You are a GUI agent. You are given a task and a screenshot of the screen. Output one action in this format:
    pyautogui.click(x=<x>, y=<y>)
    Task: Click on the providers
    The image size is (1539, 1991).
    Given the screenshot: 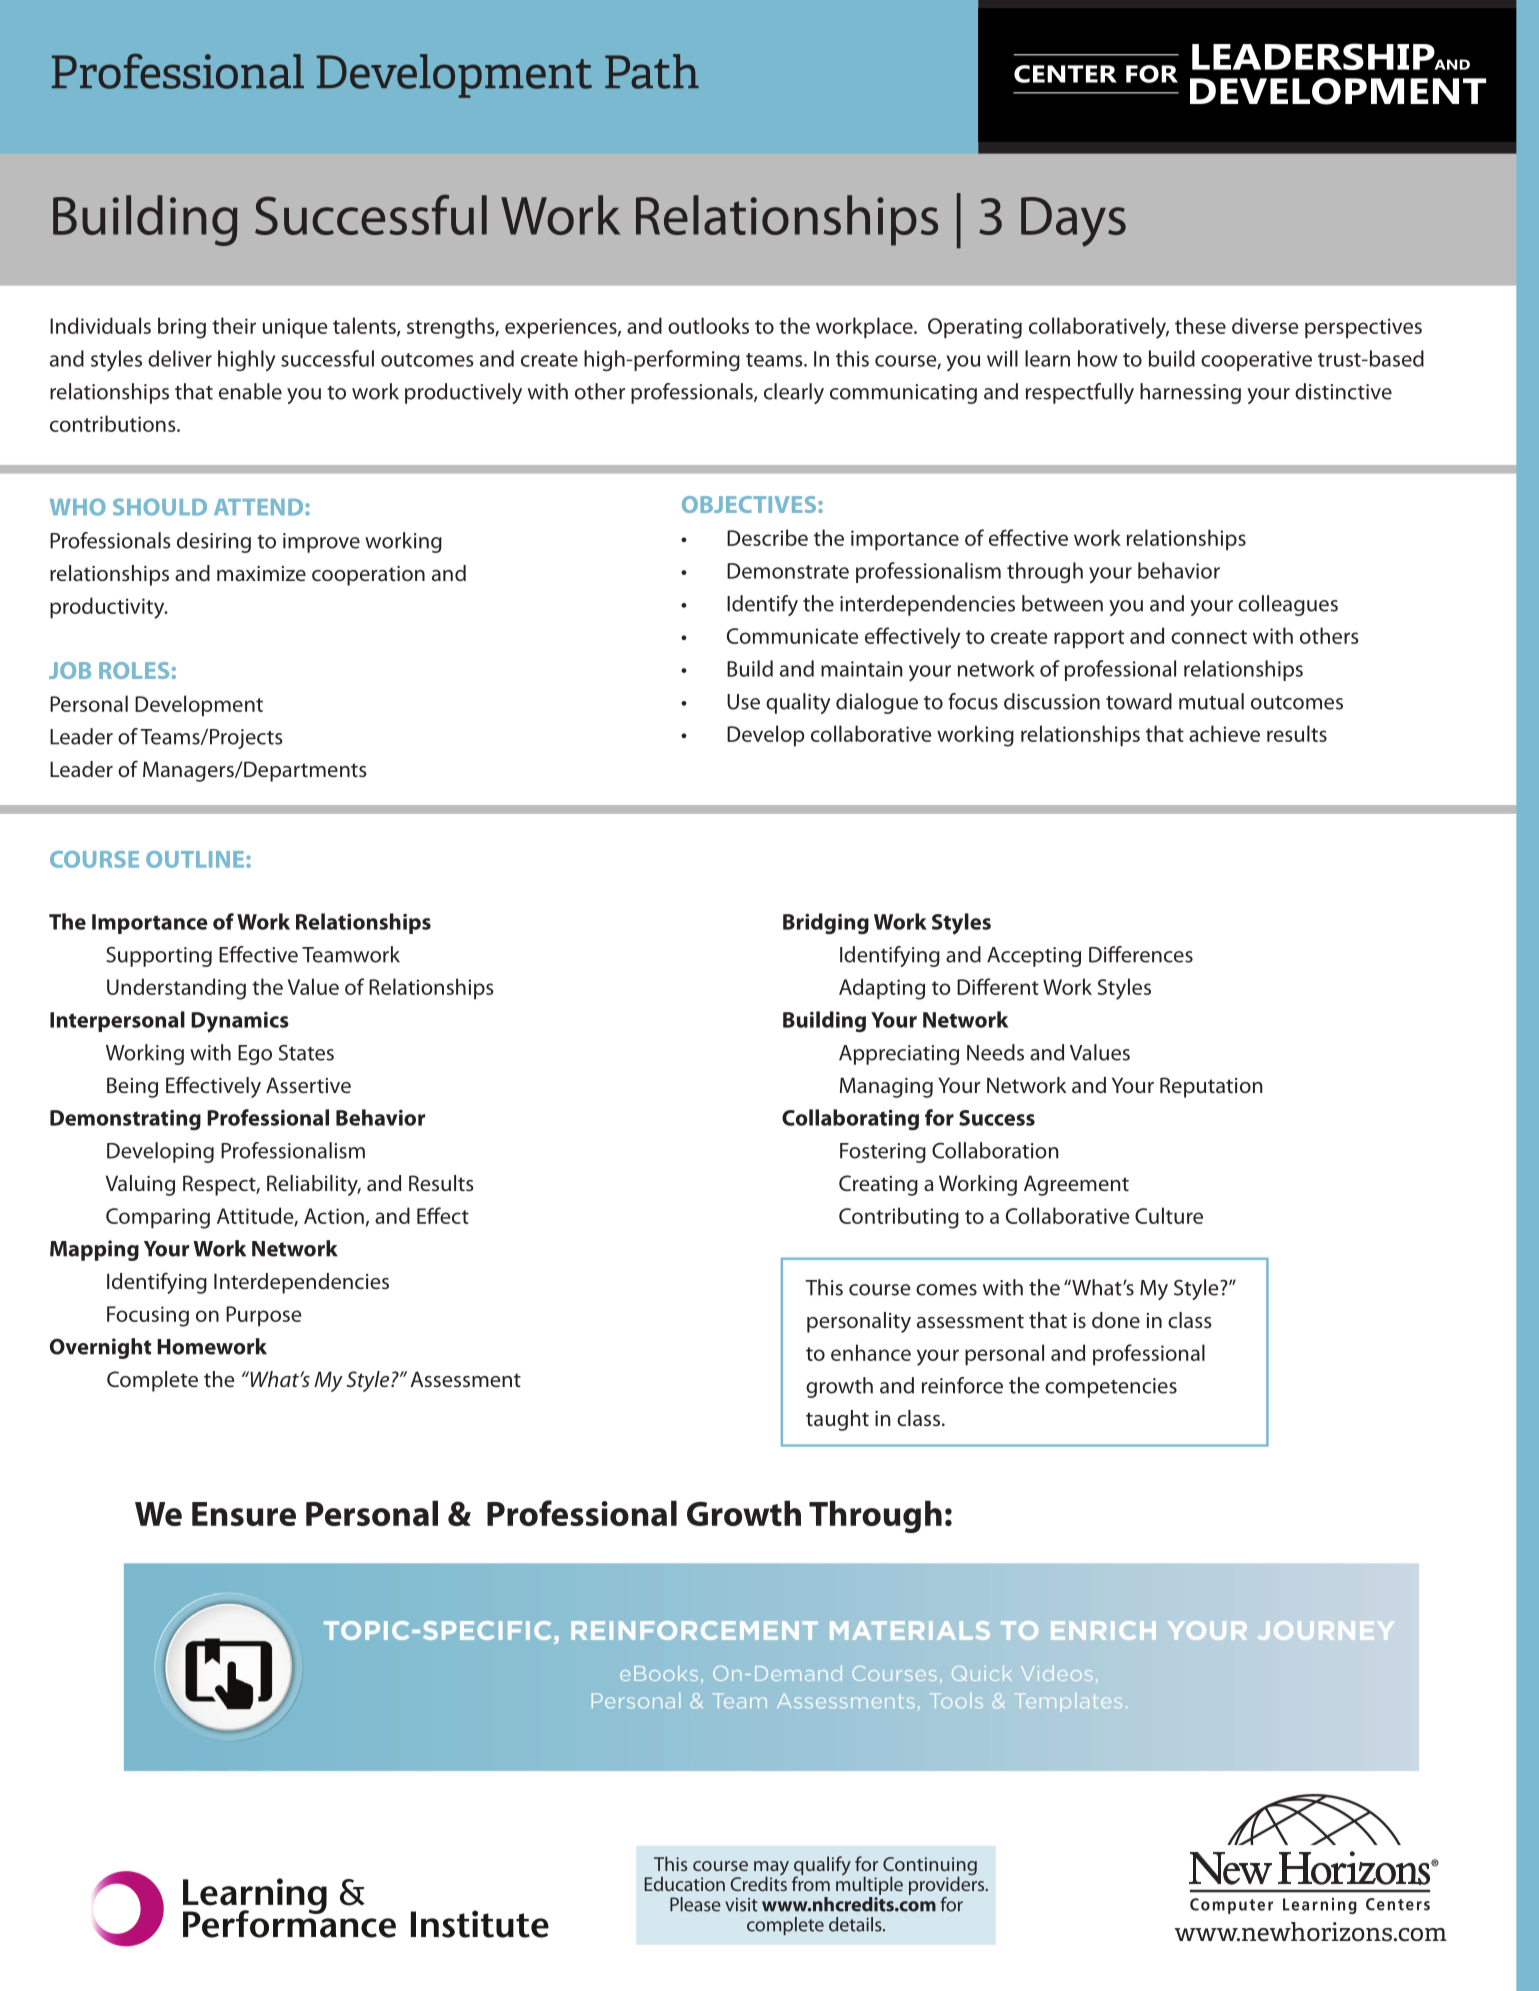 What is the action you would take?
    pyautogui.click(x=948, y=1884)
